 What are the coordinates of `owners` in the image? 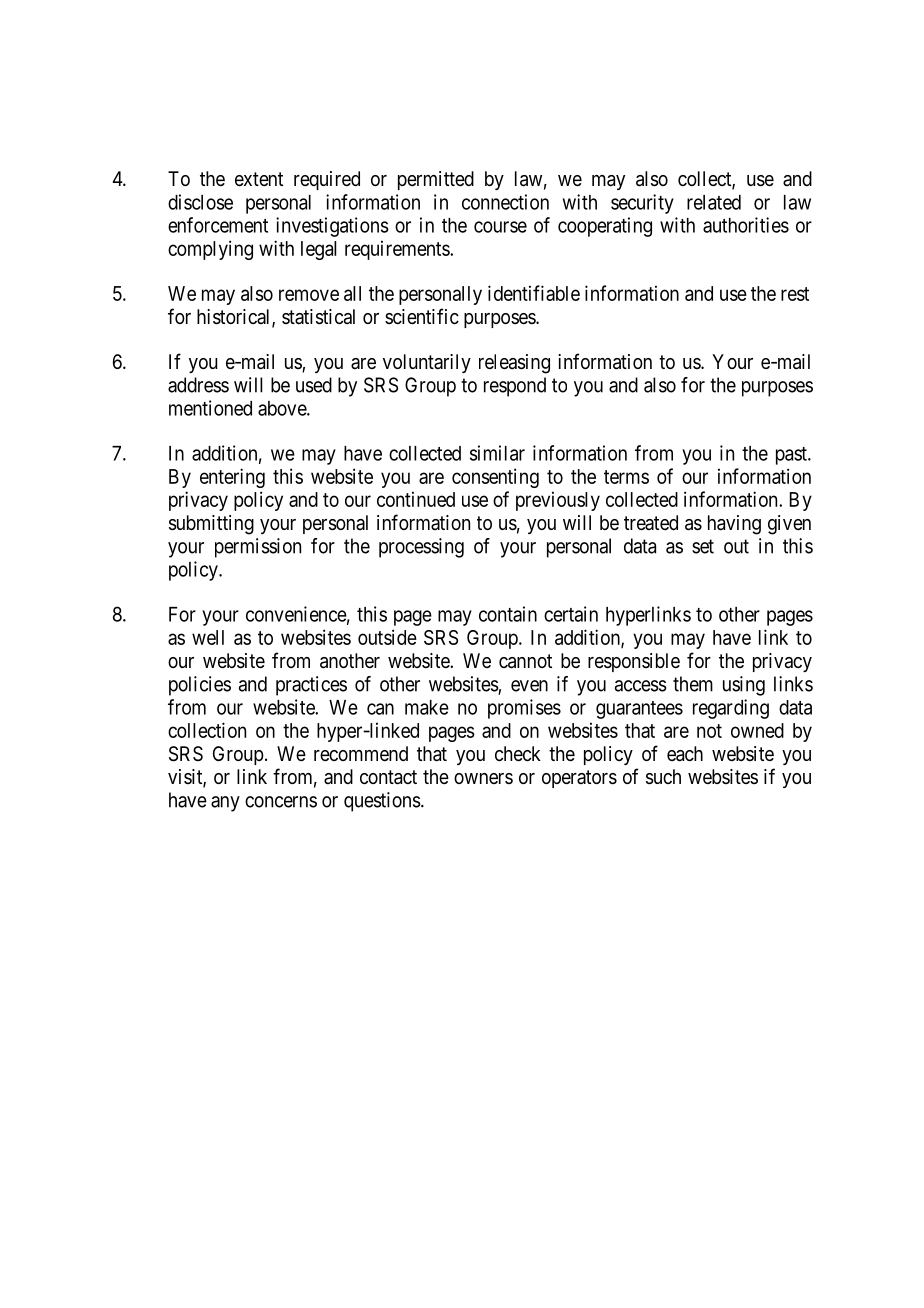 It's located at (483, 778).
